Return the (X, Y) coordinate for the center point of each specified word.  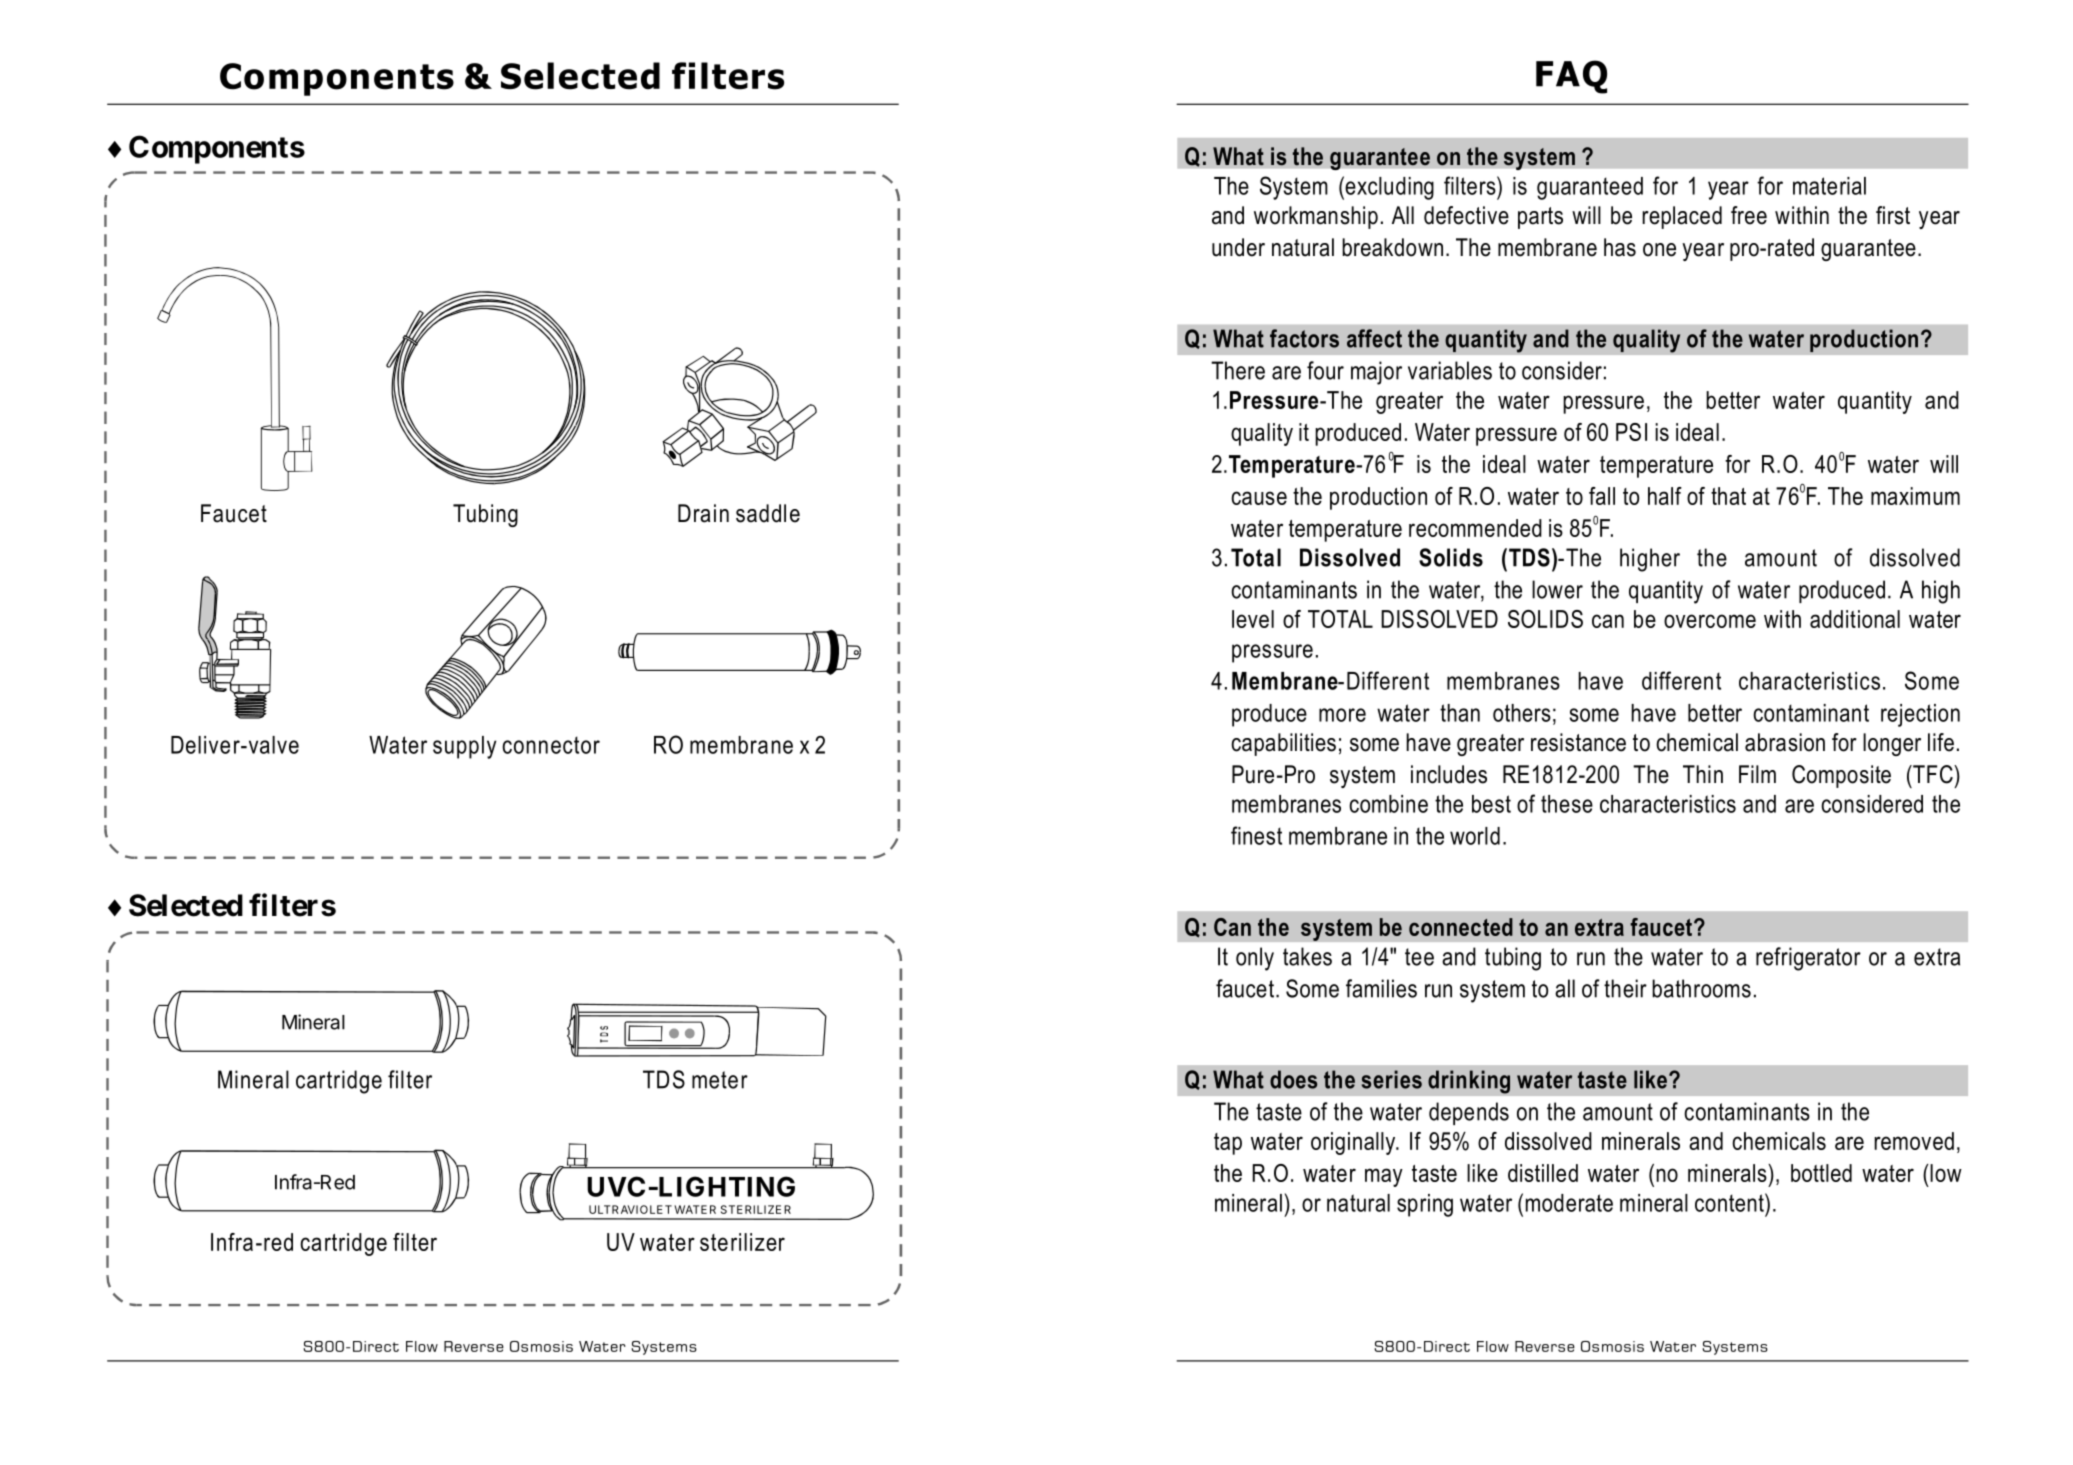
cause (1259, 498)
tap (1228, 1144)
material (1829, 186)
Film (1757, 774)
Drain (703, 513)
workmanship (1316, 217)
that (1728, 496)
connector (551, 745)
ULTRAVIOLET (630, 1209)
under (1238, 247)
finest (1256, 835)
